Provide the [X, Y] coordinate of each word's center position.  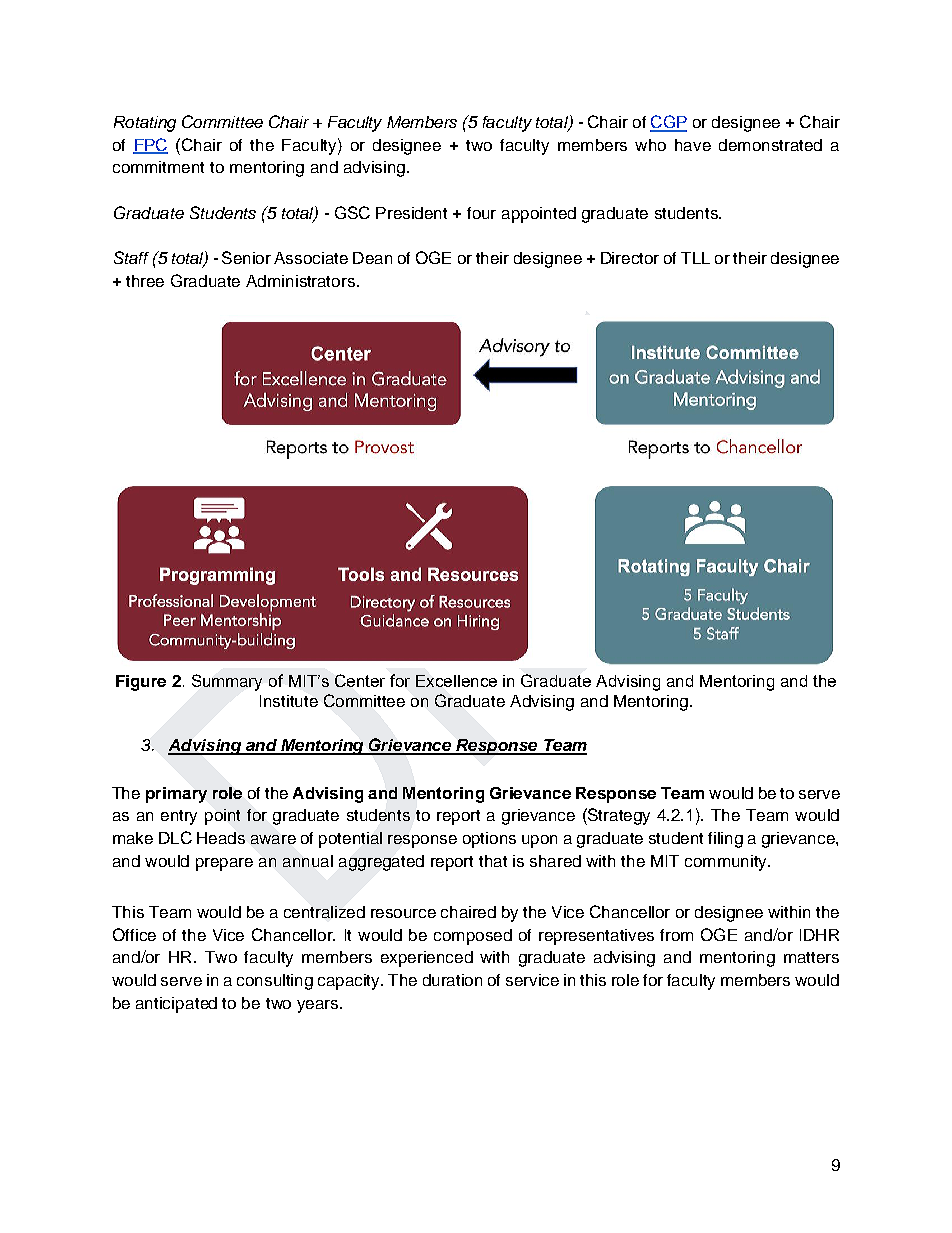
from [676, 935]
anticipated [176, 1005]
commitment [158, 167]
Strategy [618, 816]
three [145, 281]
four [481, 213]
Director [630, 258]
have [693, 145]
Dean [372, 258]
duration [452, 980]
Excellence [456, 681]
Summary [227, 682]
